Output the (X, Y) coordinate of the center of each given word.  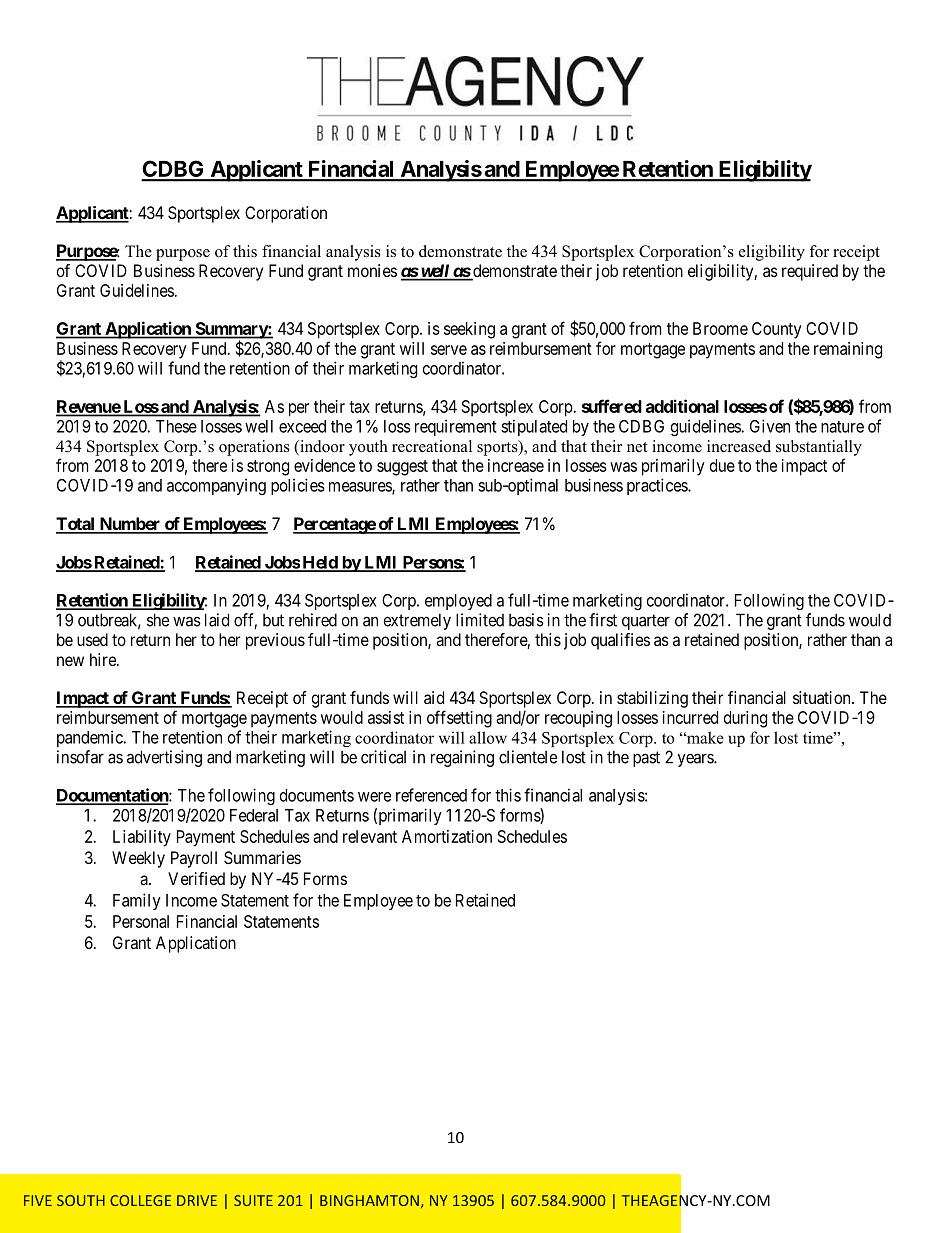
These (176, 426)
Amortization (447, 836)
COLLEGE (140, 1200)
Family (137, 901)
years (696, 760)
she (158, 620)
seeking (469, 330)
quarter (646, 622)
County (777, 330)
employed (458, 602)
